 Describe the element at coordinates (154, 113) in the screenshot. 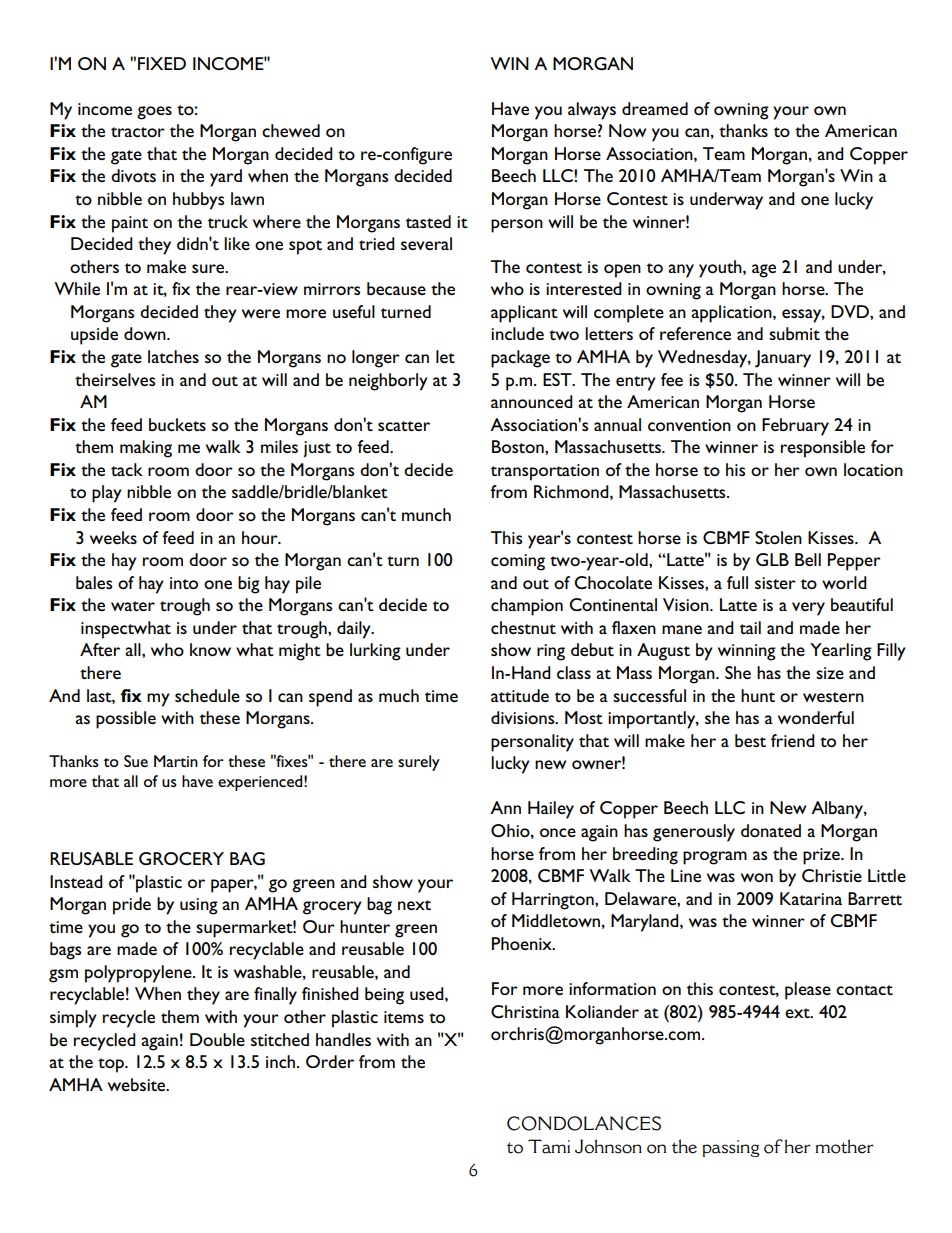

I see `goes` at that location.
